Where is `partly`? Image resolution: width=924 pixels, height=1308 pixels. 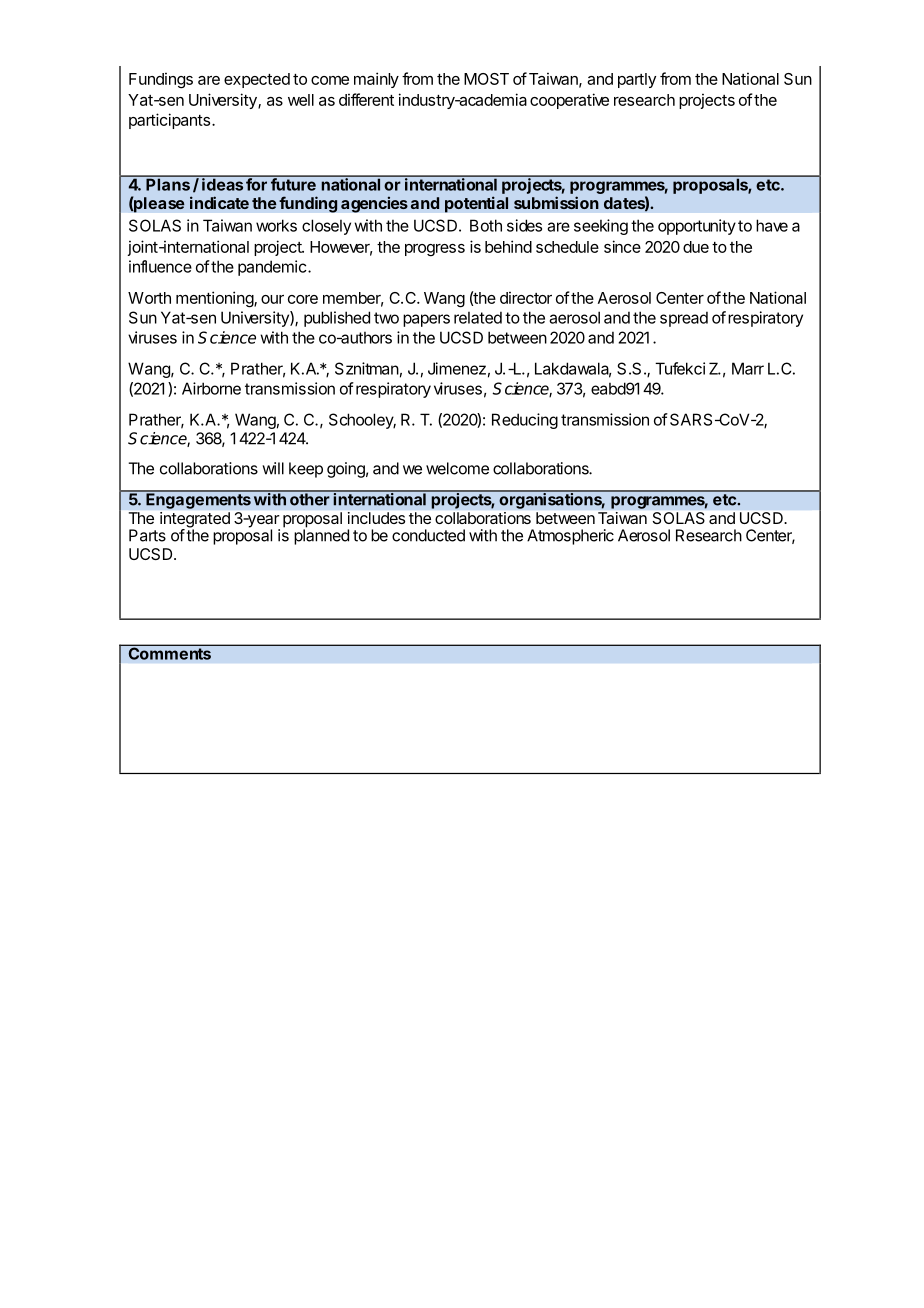
partly is located at coordinates (637, 80).
